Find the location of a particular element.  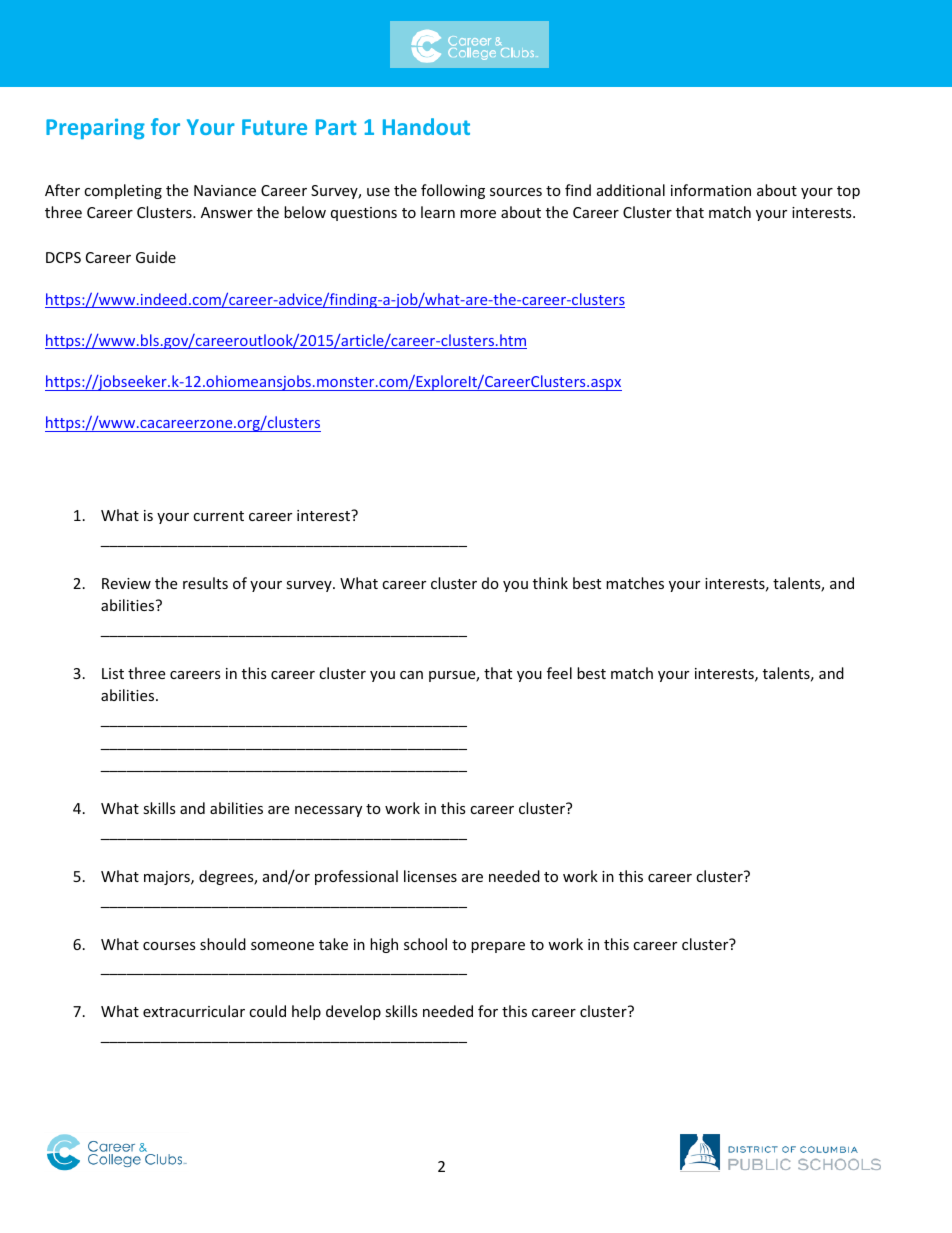

Handout is located at coordinates (426, 126).
